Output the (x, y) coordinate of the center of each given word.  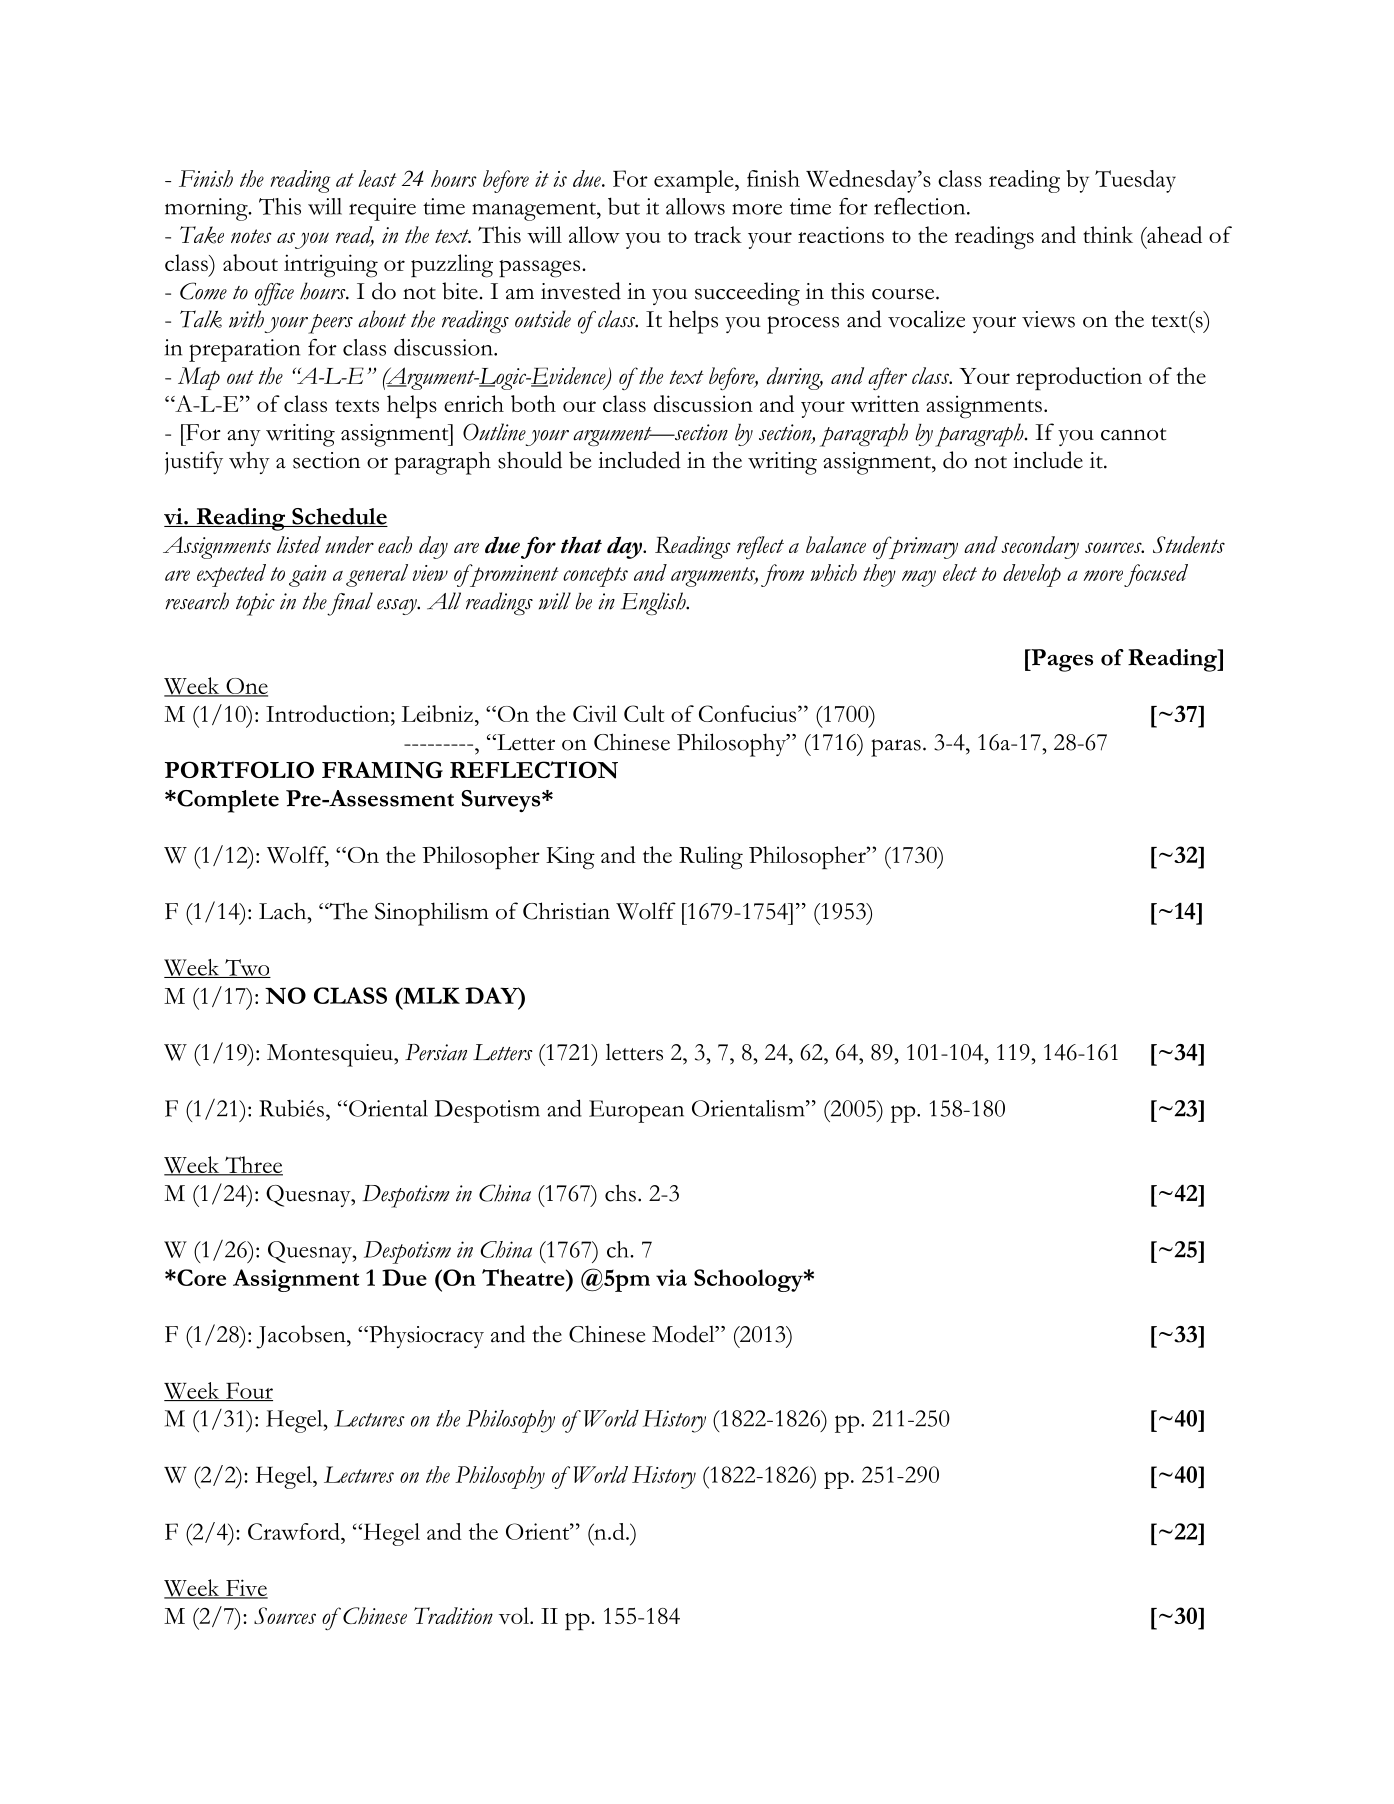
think (1108, 234)
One (246, 687)
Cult (644, 713)
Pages (1061, 660)
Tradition (453, 1615)
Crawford (295, 1531)
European (636, 1111)
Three (253, 1165)
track (718, 234)
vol (515, 1615)
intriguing (331, 266)
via (671, 1277)
